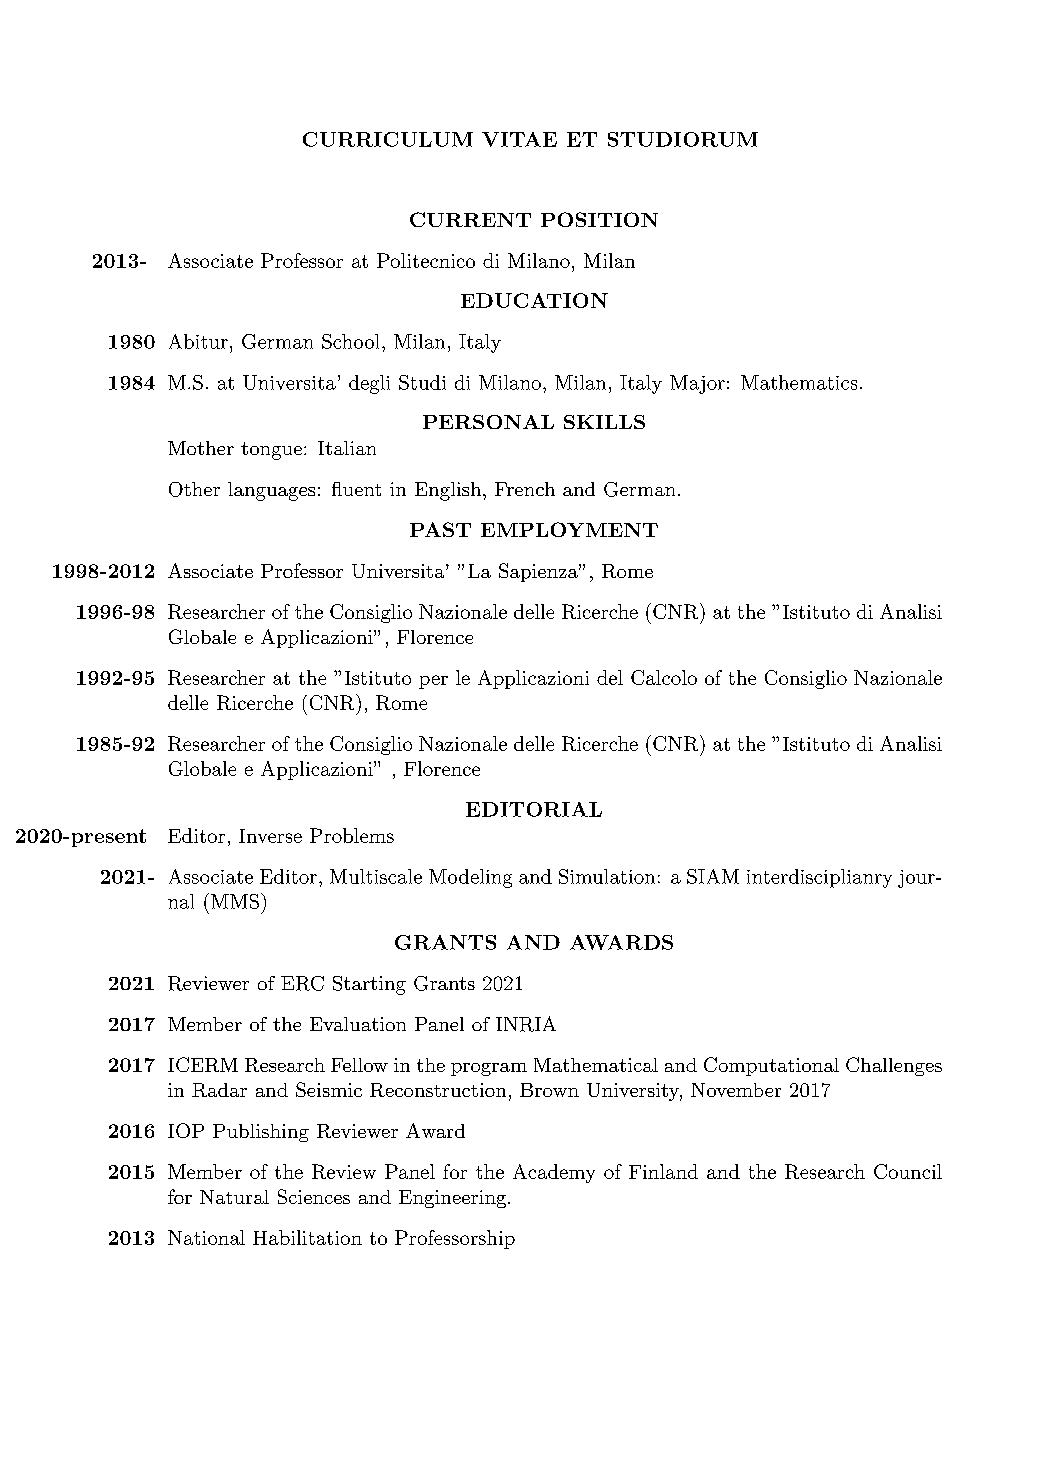 The height and width of the screenshot is (1470, 1039). Describe the element at coordinates (554, 1173) in the screenshot. I see `Academy` at that location.
